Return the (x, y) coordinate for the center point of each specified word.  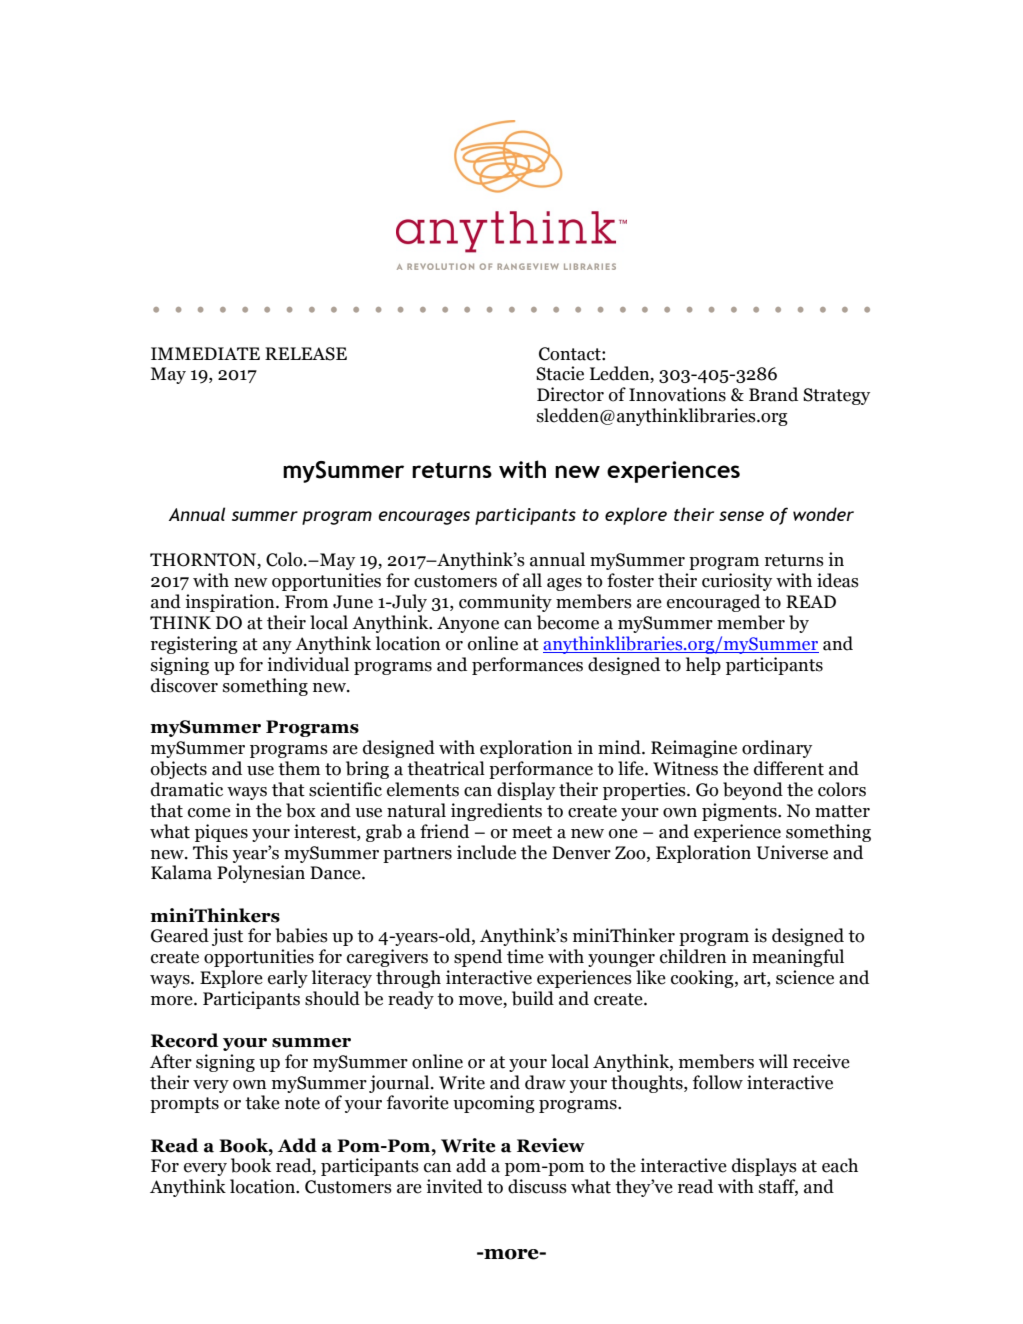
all (532, 580)
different (789, 768)
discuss (537, 1186)
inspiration (231, 603)
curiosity (737, 582)
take (262, 1102)
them (299, 768)
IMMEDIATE (205, 353)
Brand (773, 394)
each (840, 1165)
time (525, 956)
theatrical (446, 768)
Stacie (560, 373)
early (288, 979)
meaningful (798, 958)
